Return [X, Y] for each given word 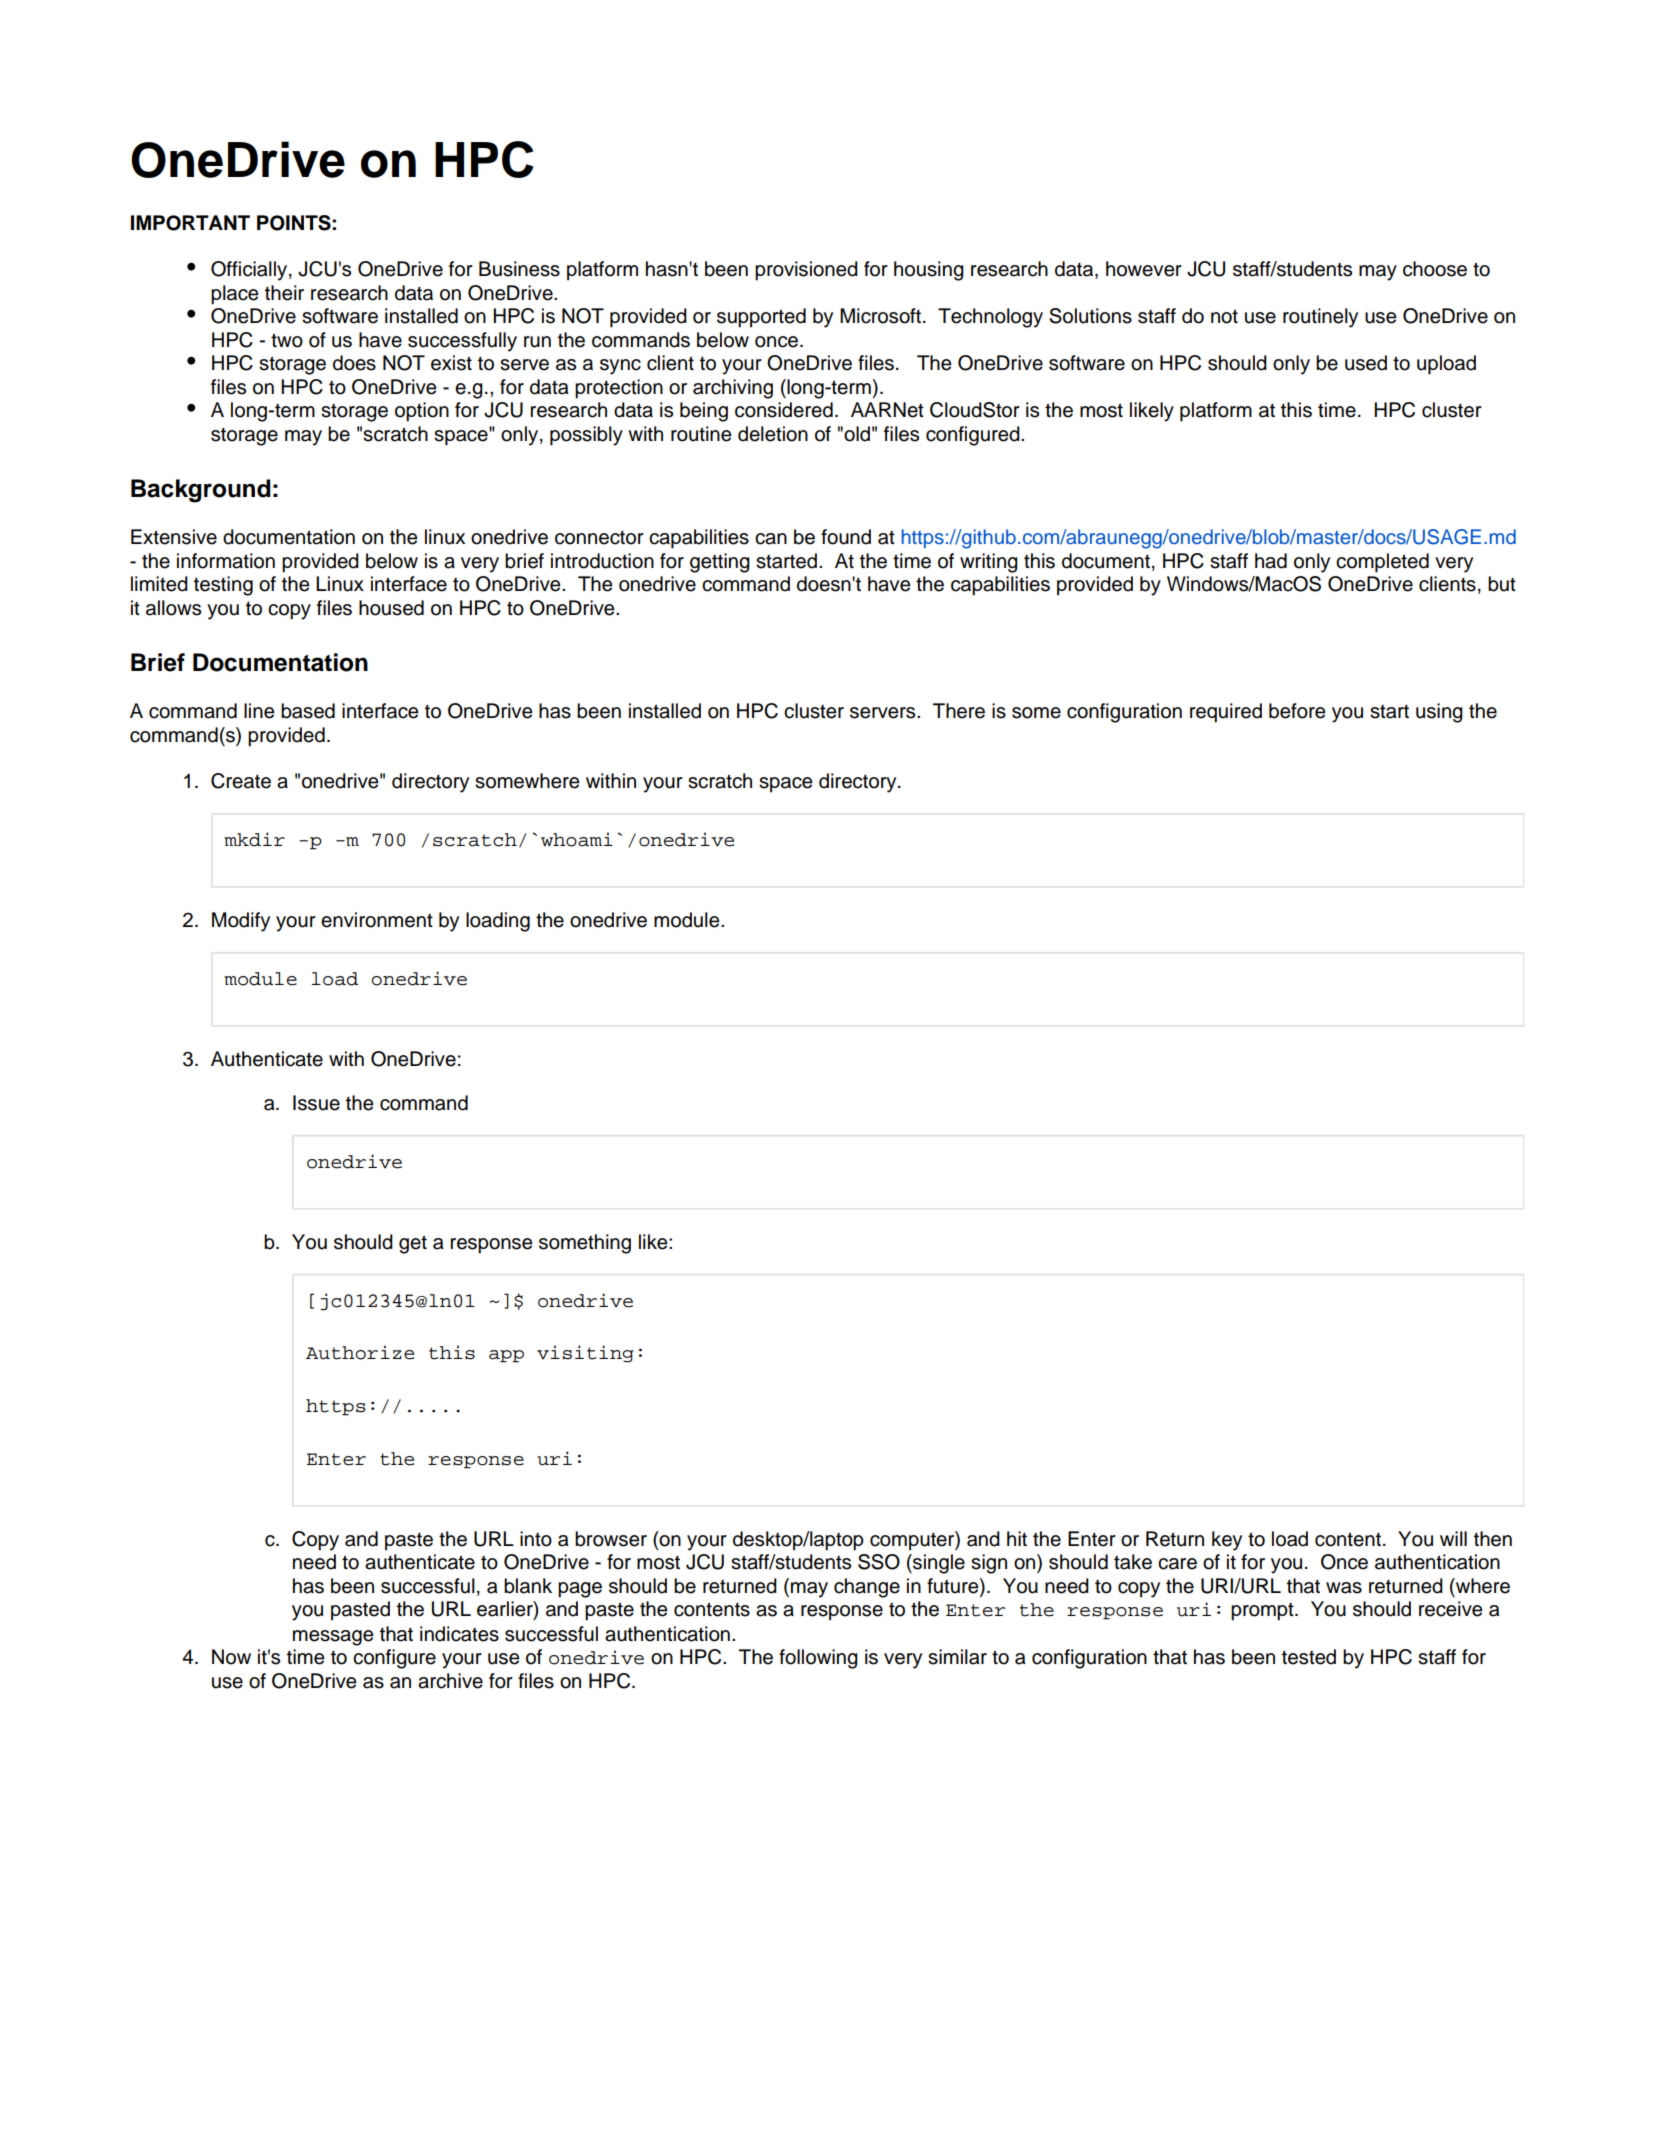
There [959, 711]
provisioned [806, 271]
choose [1435, 269]
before [1297, 711]
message [333, 1638]
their [284, 293]
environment [377, 920]
